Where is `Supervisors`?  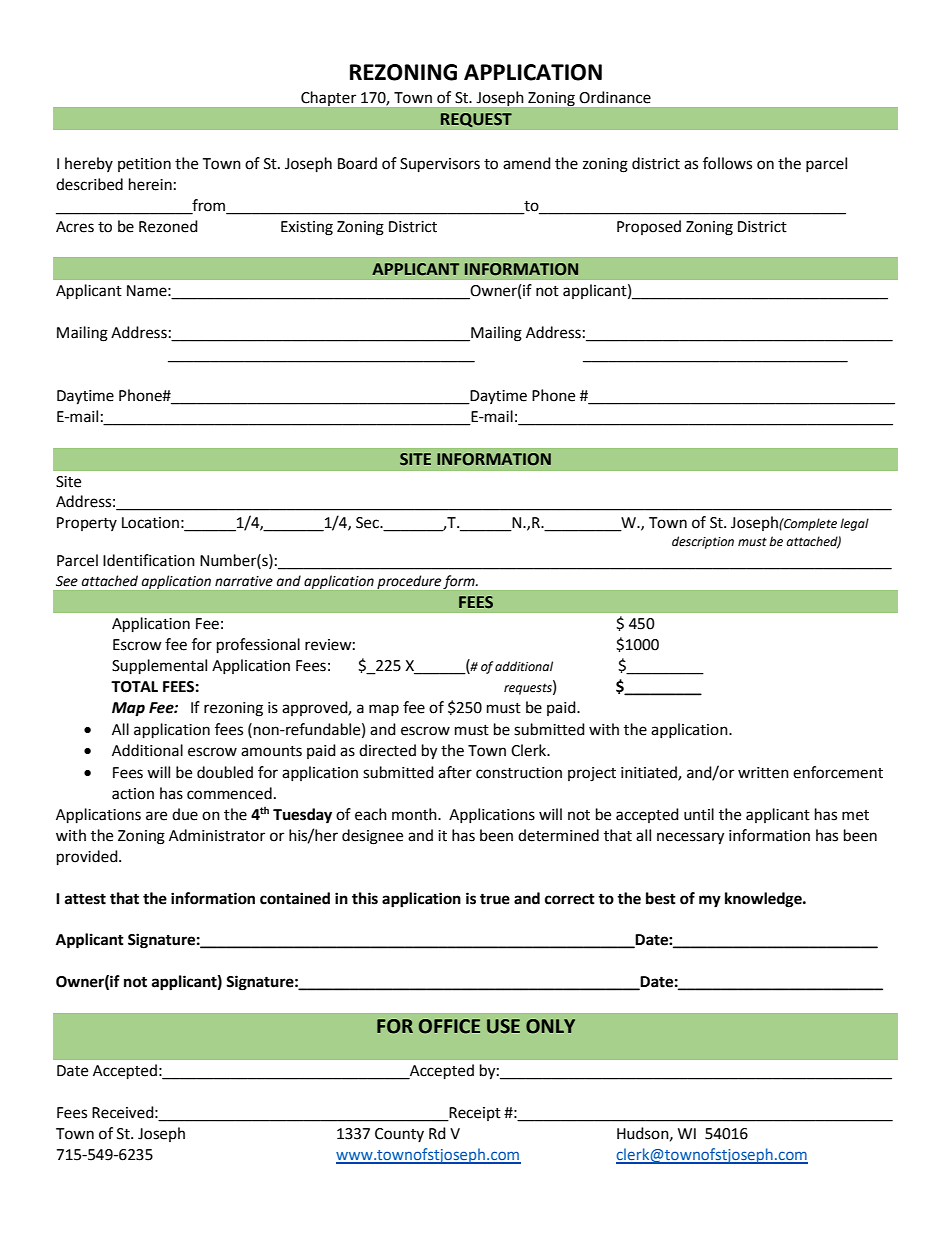
Supervisors is located at coordinates (440, 165).
